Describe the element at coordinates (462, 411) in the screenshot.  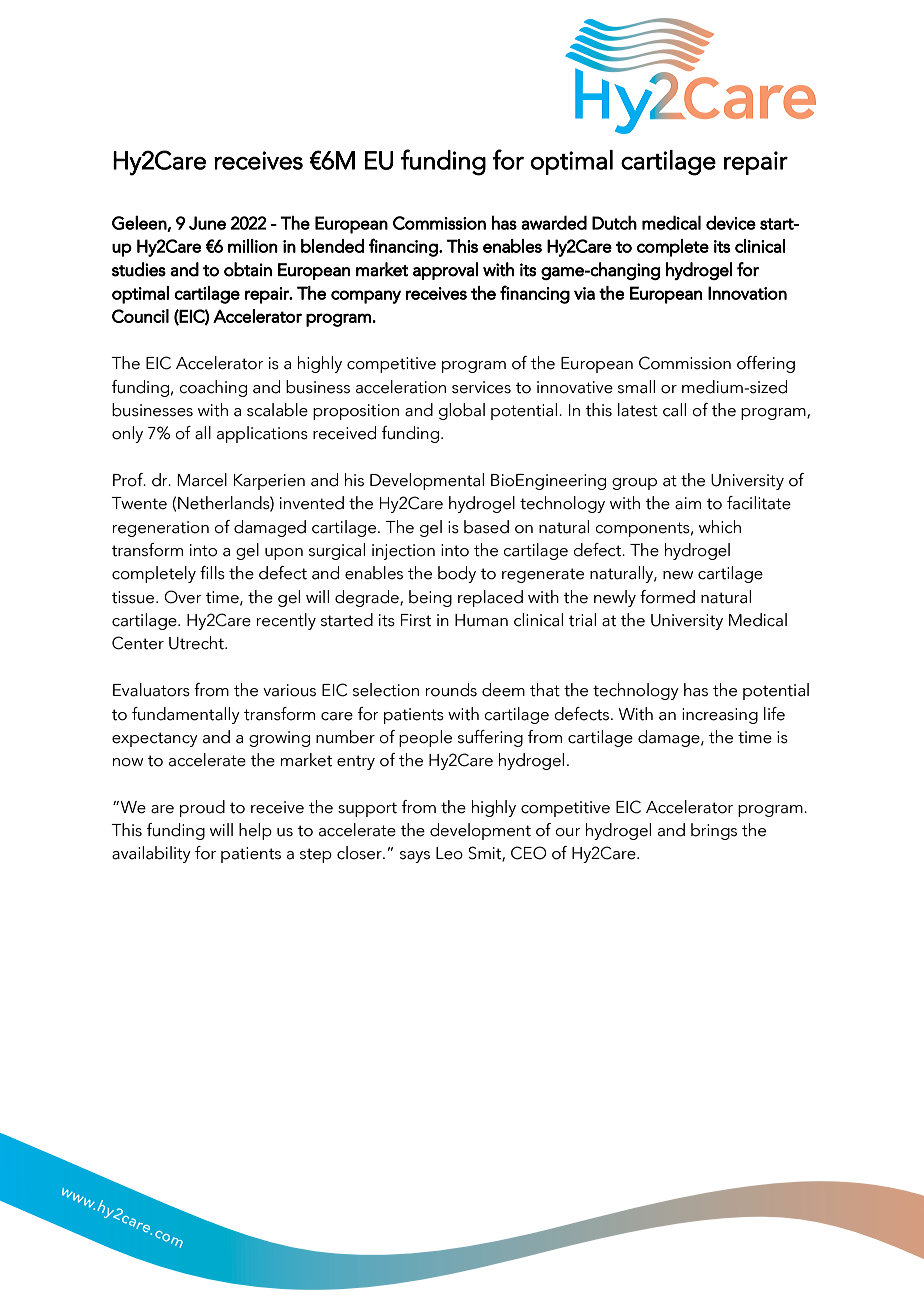
I see `global` at that location.
